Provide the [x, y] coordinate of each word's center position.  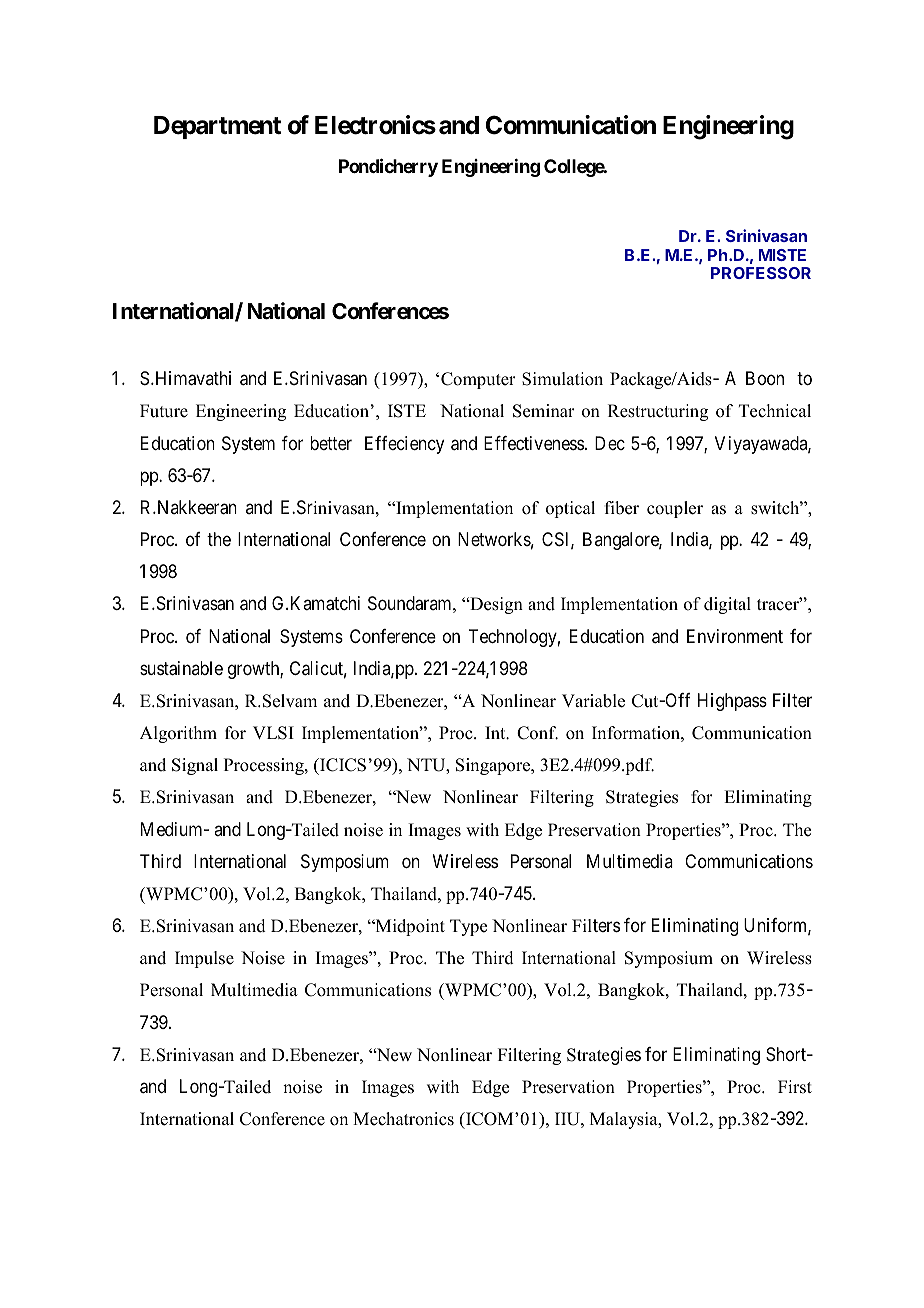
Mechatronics [403, 1119]
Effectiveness [534, 443]
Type [468, 927]
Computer [478, 380]
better [331, 443]
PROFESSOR [761, 273]
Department [217, 127]
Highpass [732, 702]
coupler [675, 509]
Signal [195, 766]
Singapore [494, 766]
